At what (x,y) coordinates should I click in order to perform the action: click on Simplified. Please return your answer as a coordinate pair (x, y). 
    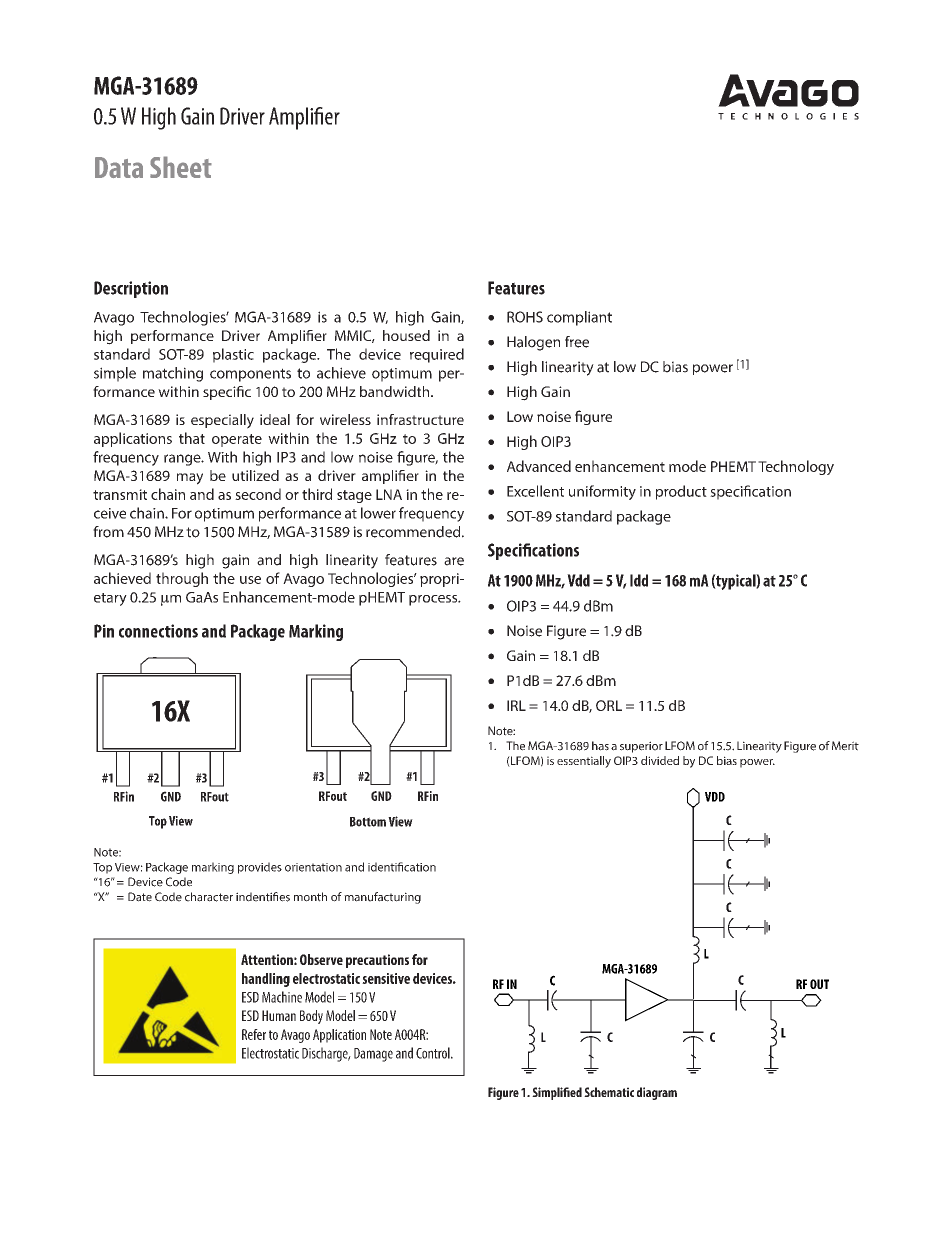
    Looking at the image, I should click on (557, 1093).
